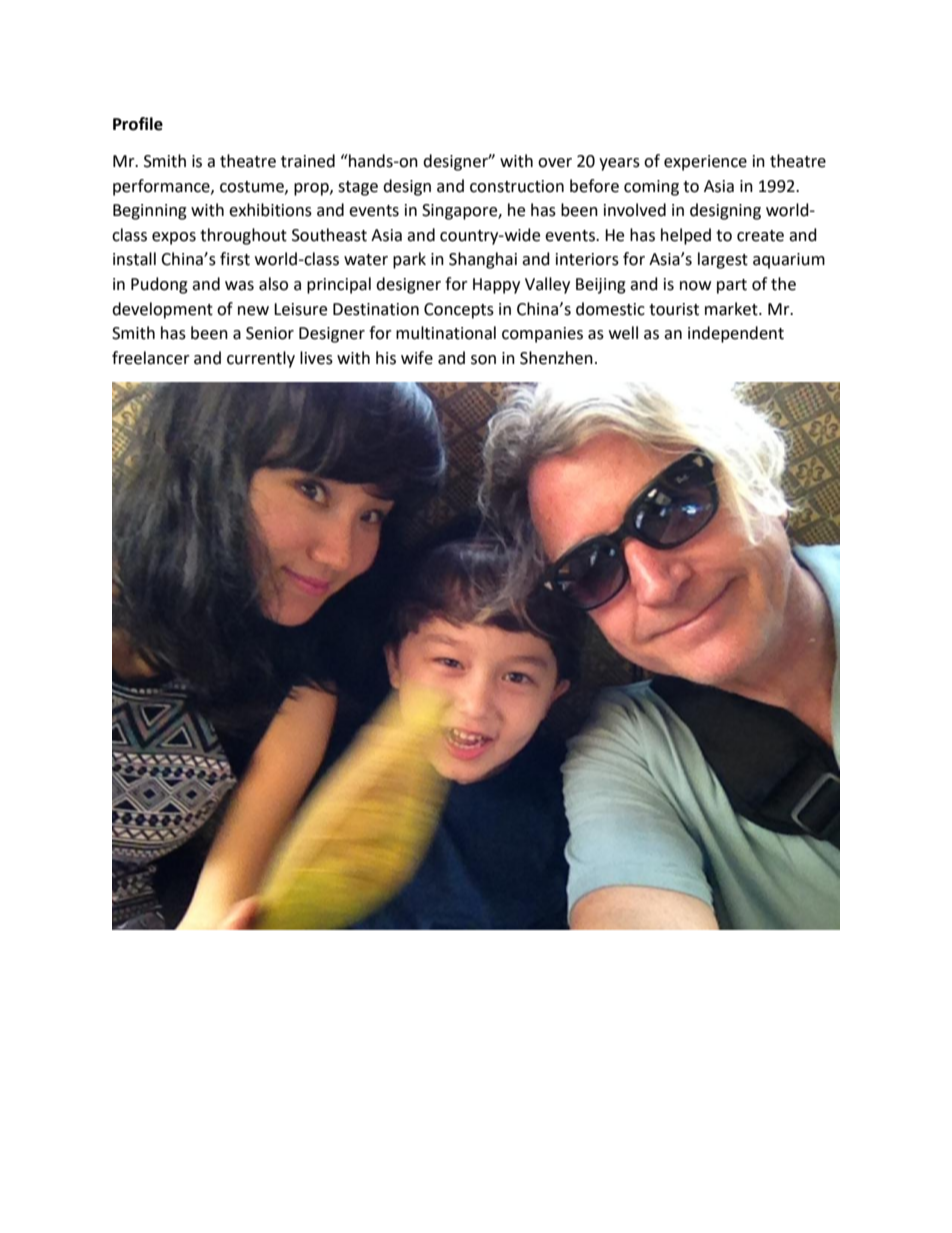  Describe the element at coordinates (736, 334) in the screenshot. I see `independent` at that location.
